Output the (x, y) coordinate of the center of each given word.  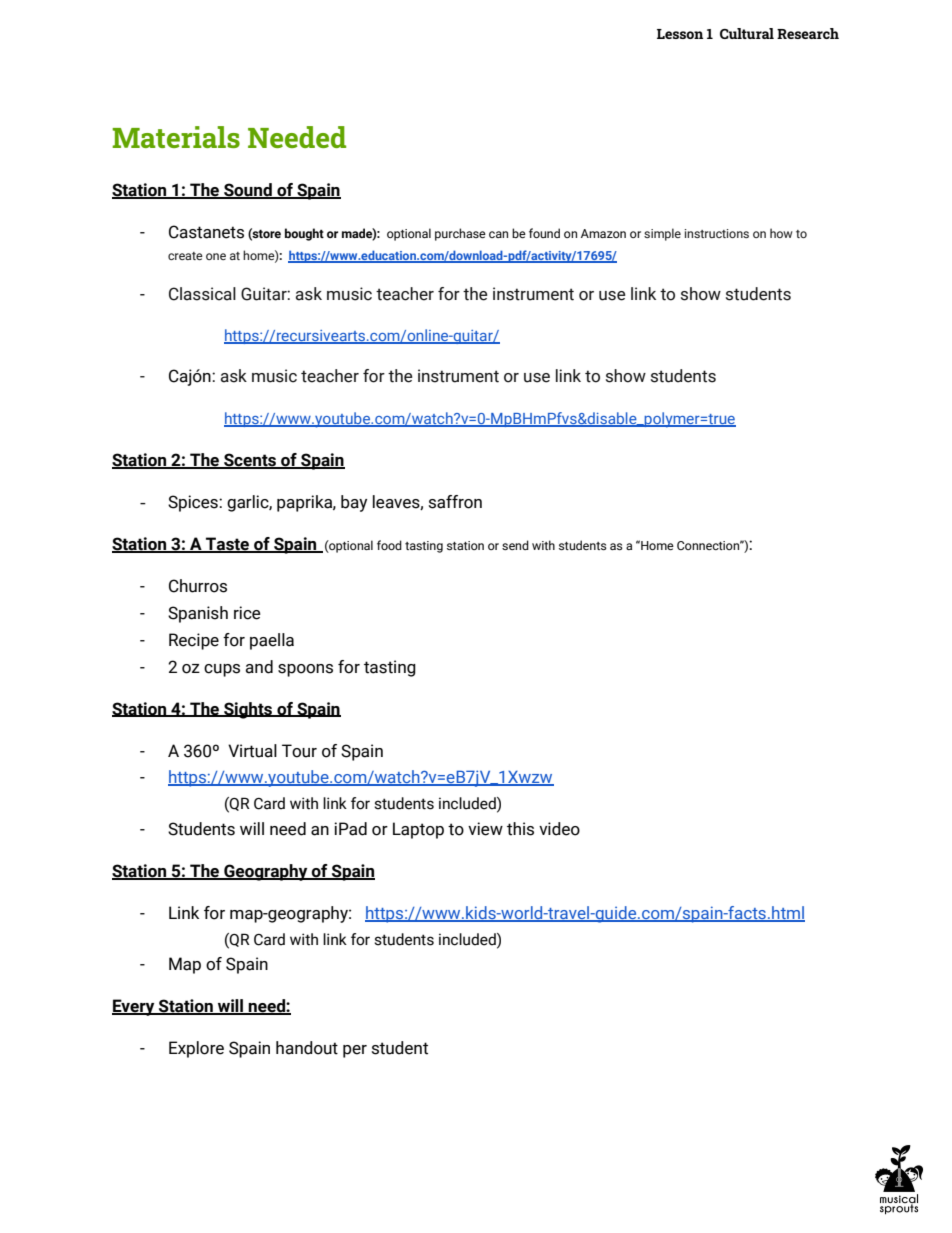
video (559, 829)
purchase (460, 234)
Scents (250, 461)
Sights (248, 710)
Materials (176, 137)
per (355, 1051)
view (485, 829)
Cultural (747, 33)
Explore (196, 1049)
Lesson (680, 34)
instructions (717, 233)
